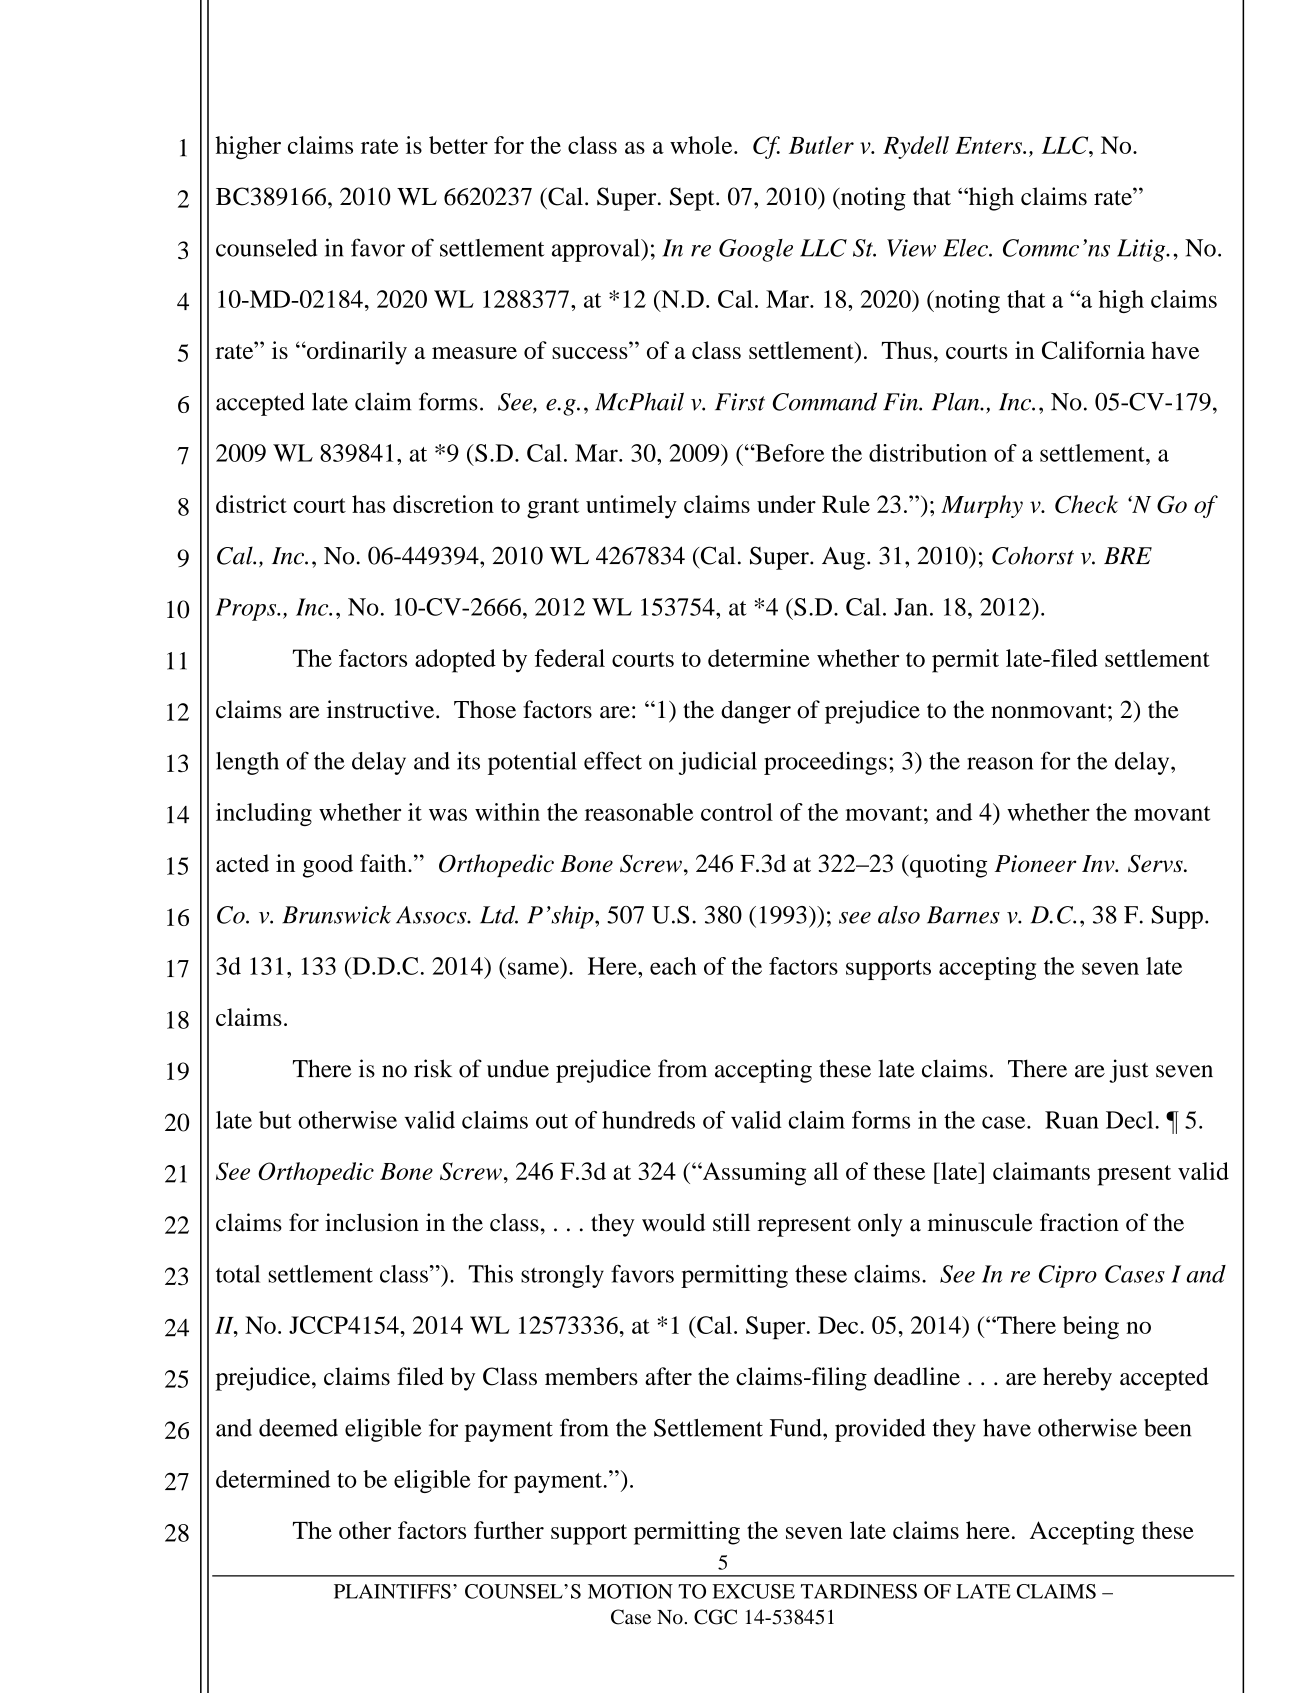  Describe the element at coordinates (756, 712) in the page. I see `danger` at that location.
